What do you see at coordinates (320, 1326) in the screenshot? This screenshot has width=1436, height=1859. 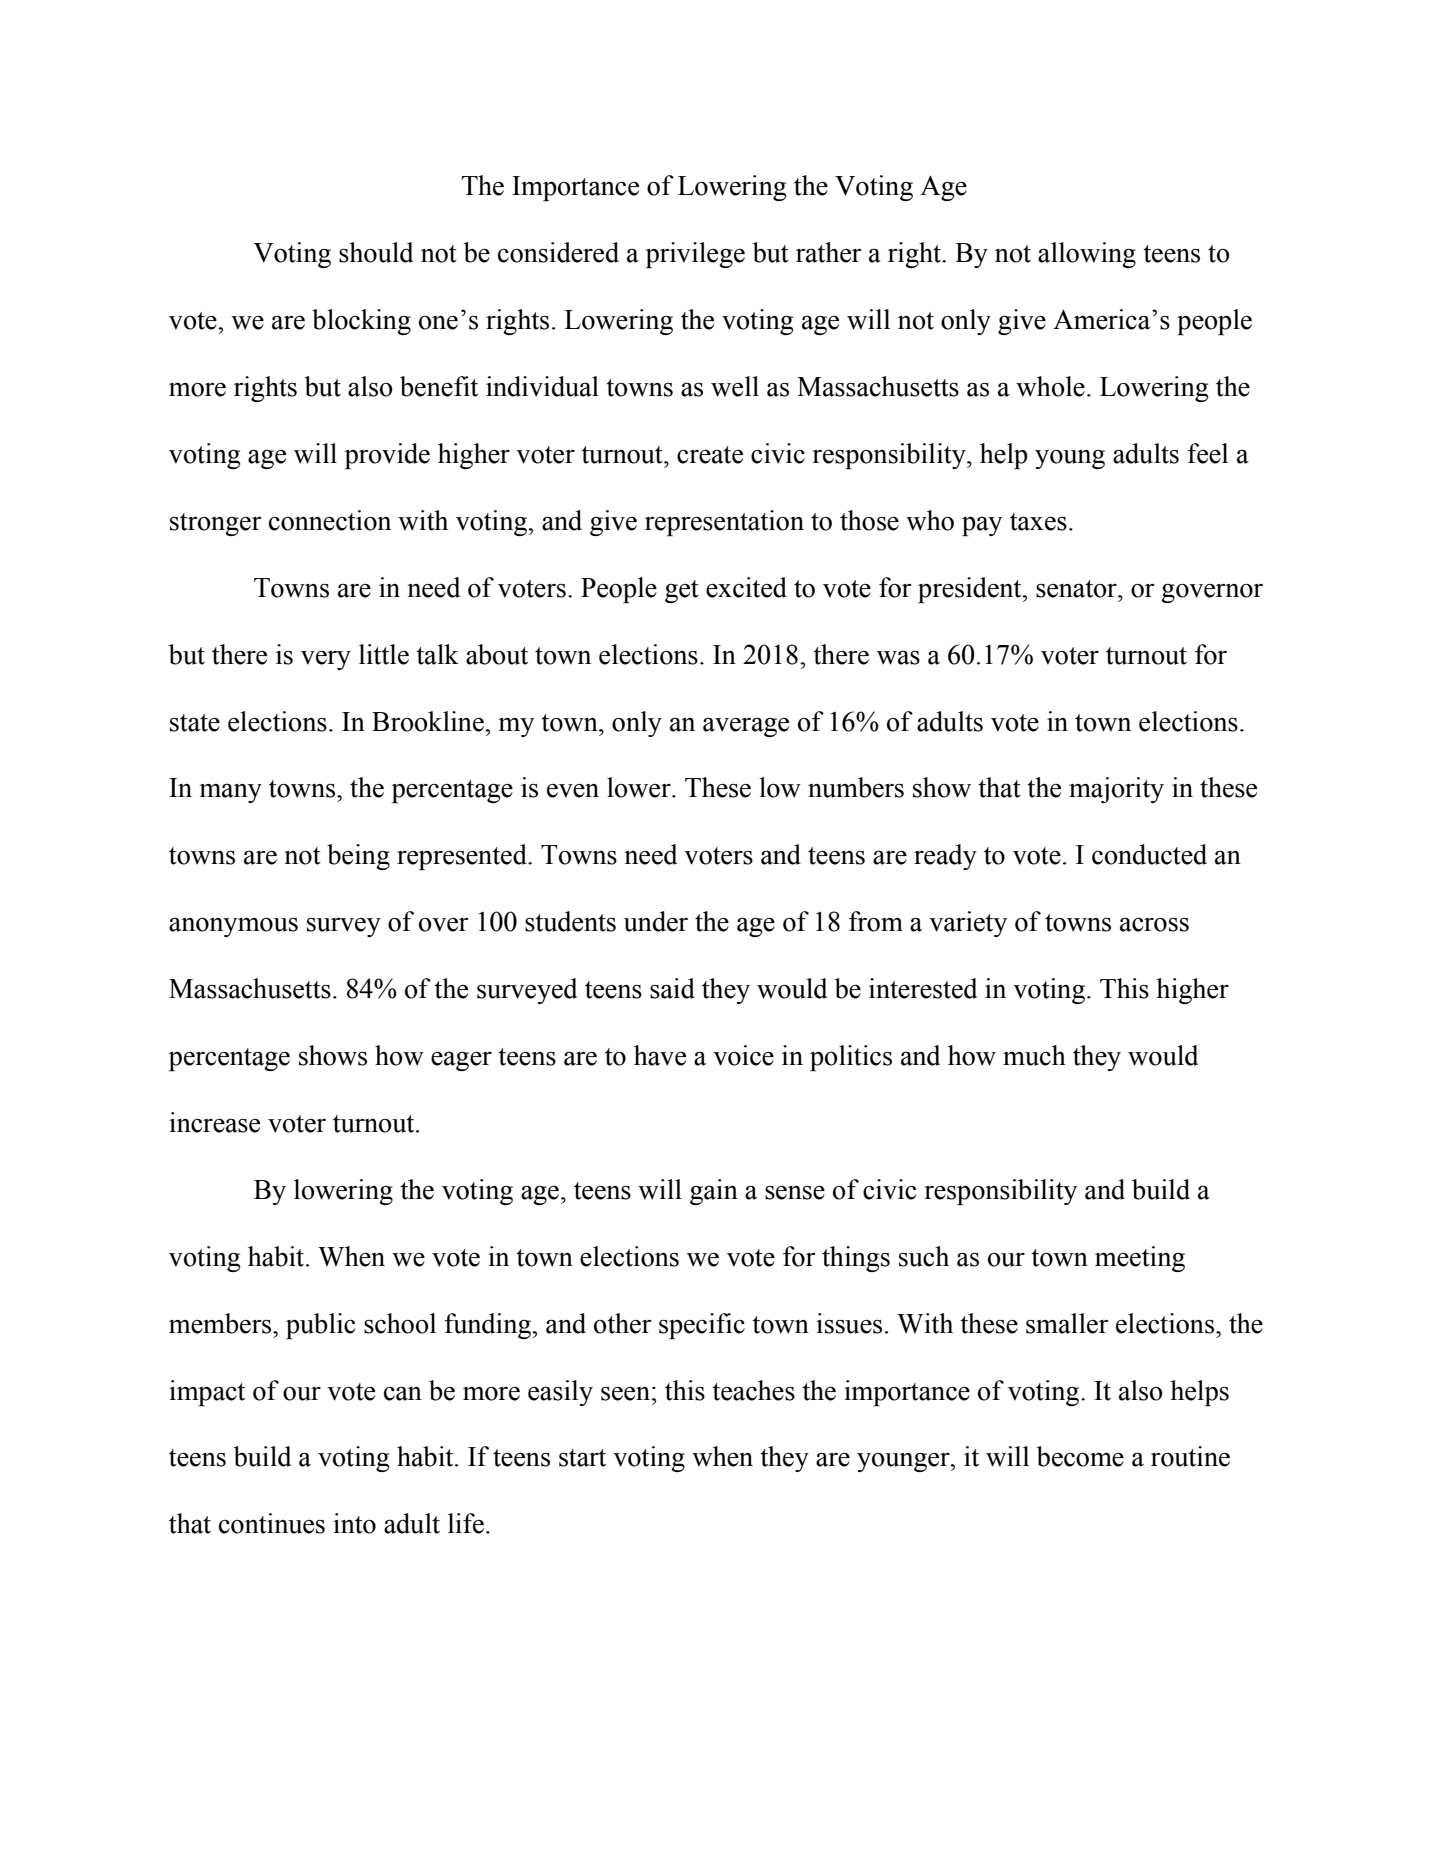 I see `public` at bounding box center [320, 1326].
